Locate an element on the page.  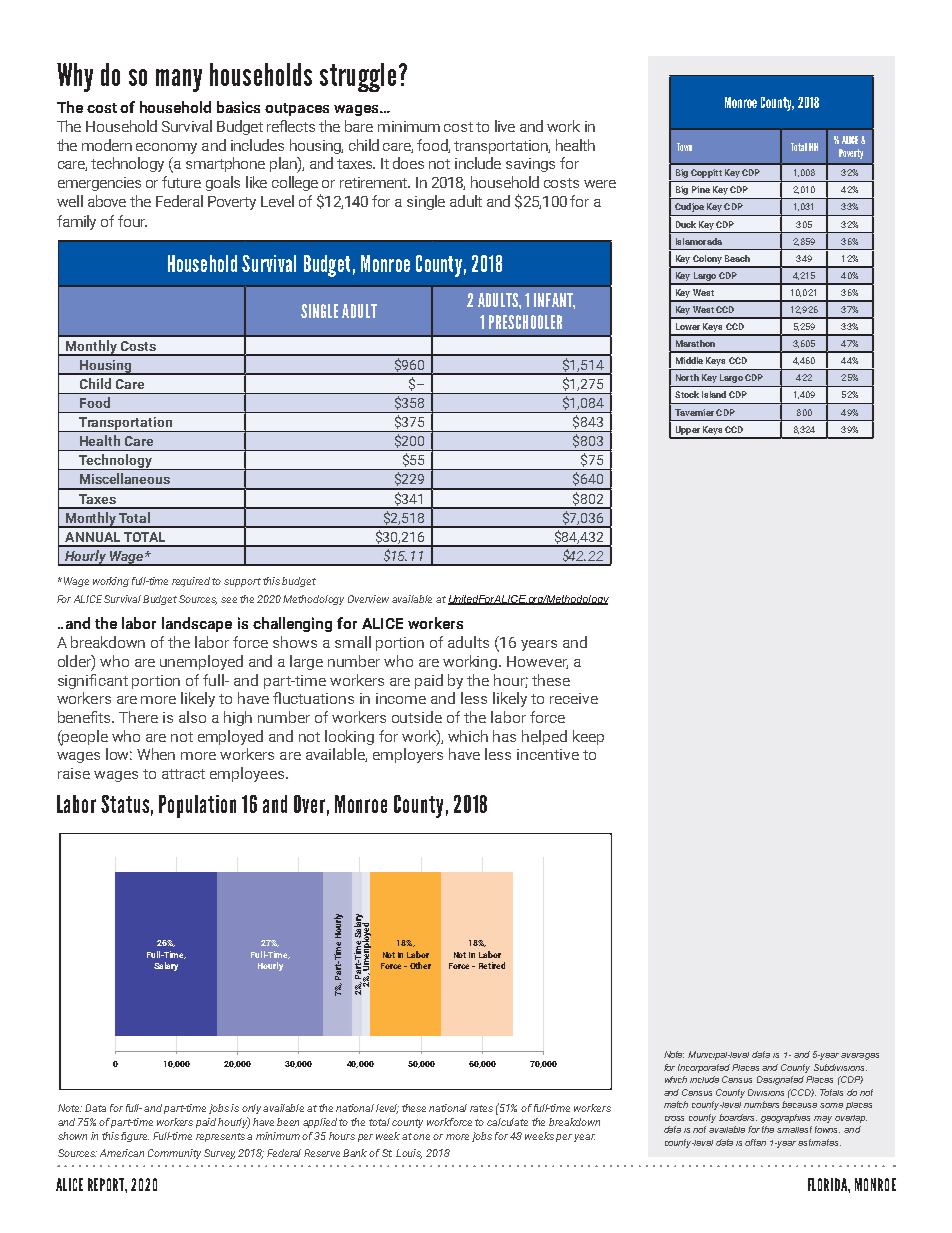
Pine is located at coordinates (701, 189).
